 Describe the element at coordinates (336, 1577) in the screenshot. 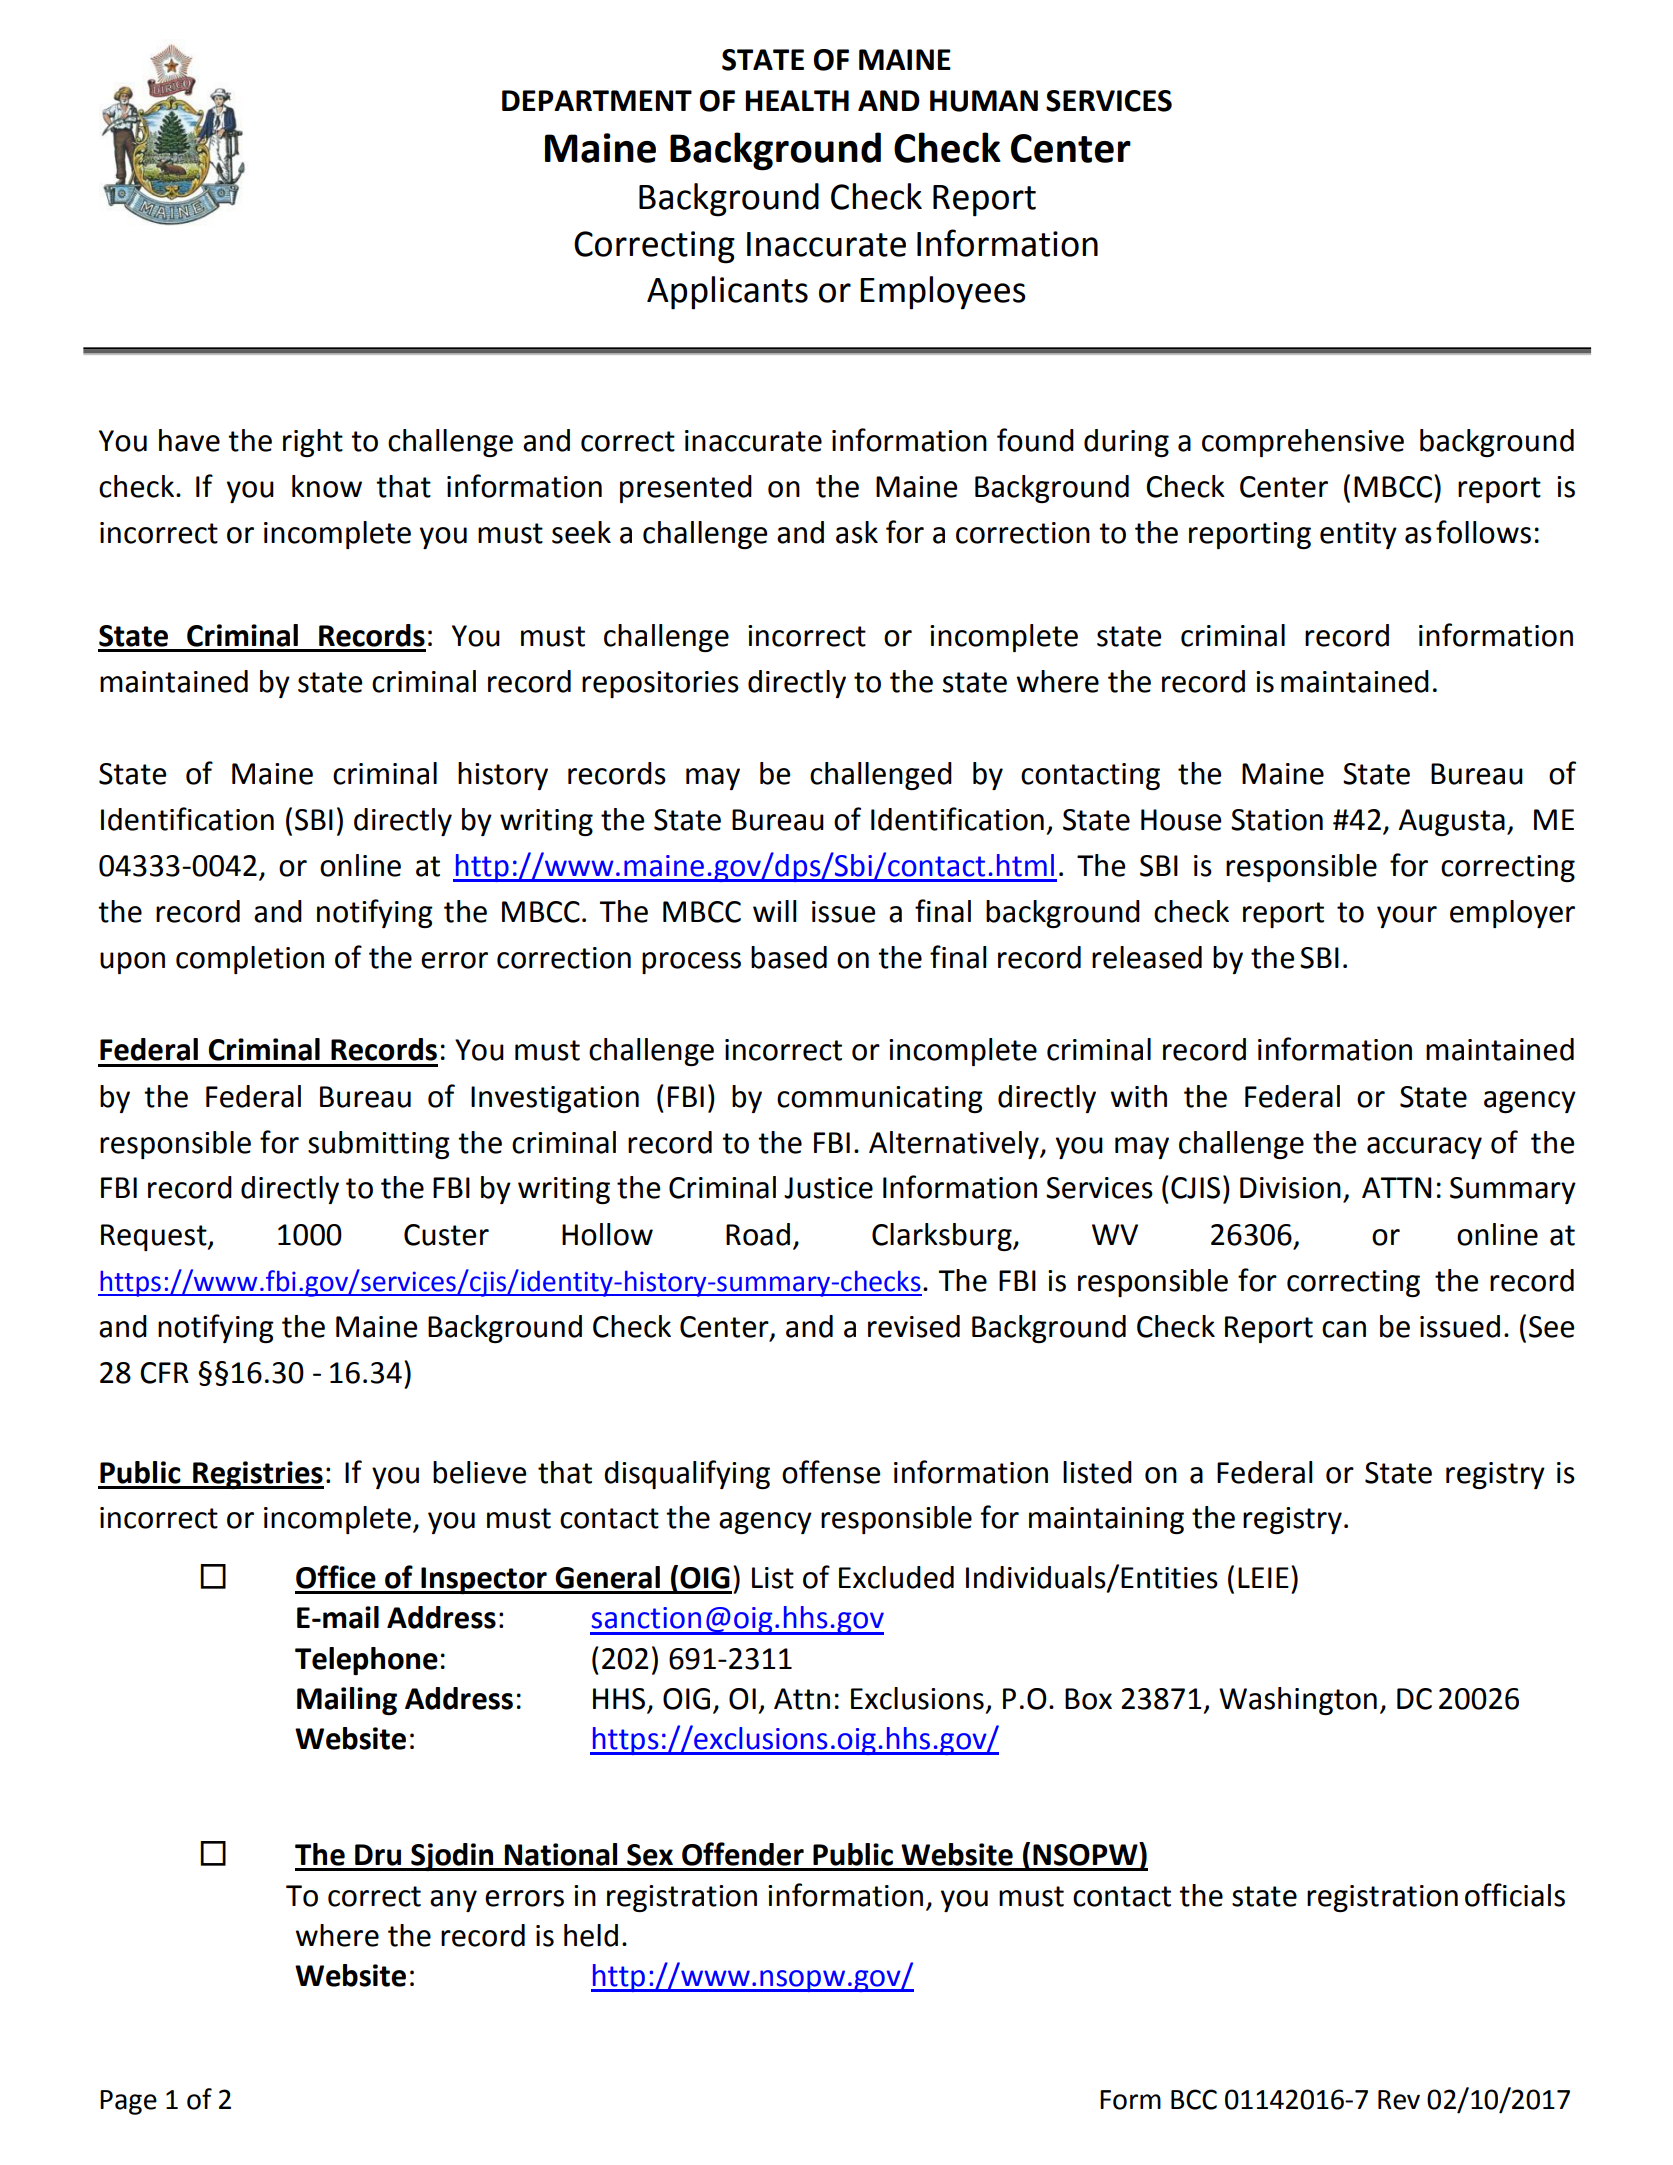

I see `Office` at that location.
